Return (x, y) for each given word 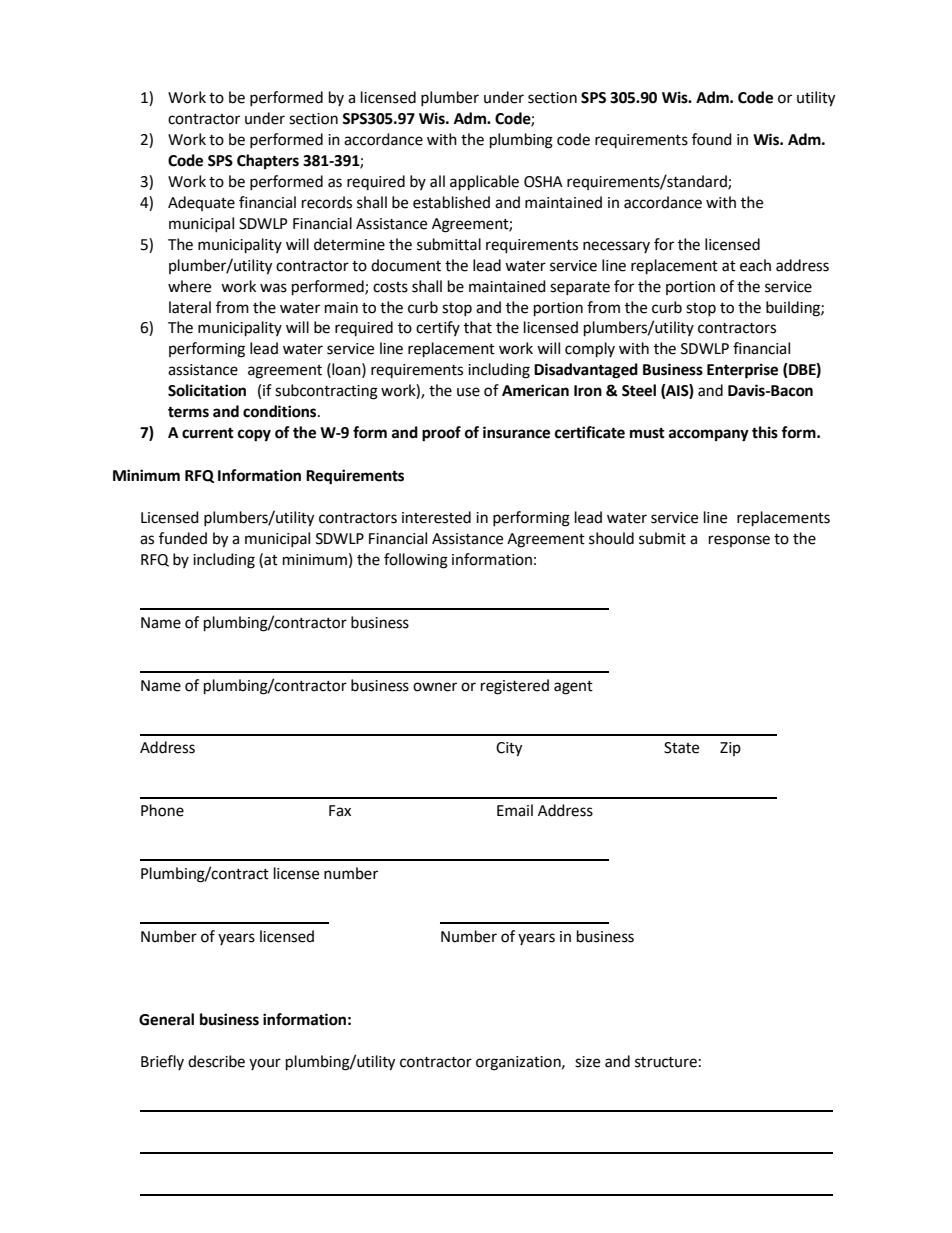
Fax (340, 811)
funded (183, 538)
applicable (484, 183)
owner (435, 687)
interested (436, 517)
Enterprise (742, 371)
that (478, 327)
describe (216, 1061)
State (681, 748)
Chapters (268, 162)
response (739, 541)
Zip (730, 749)
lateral (190, 307)
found (712, 139)
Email (515, 810)
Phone (162, 810)
